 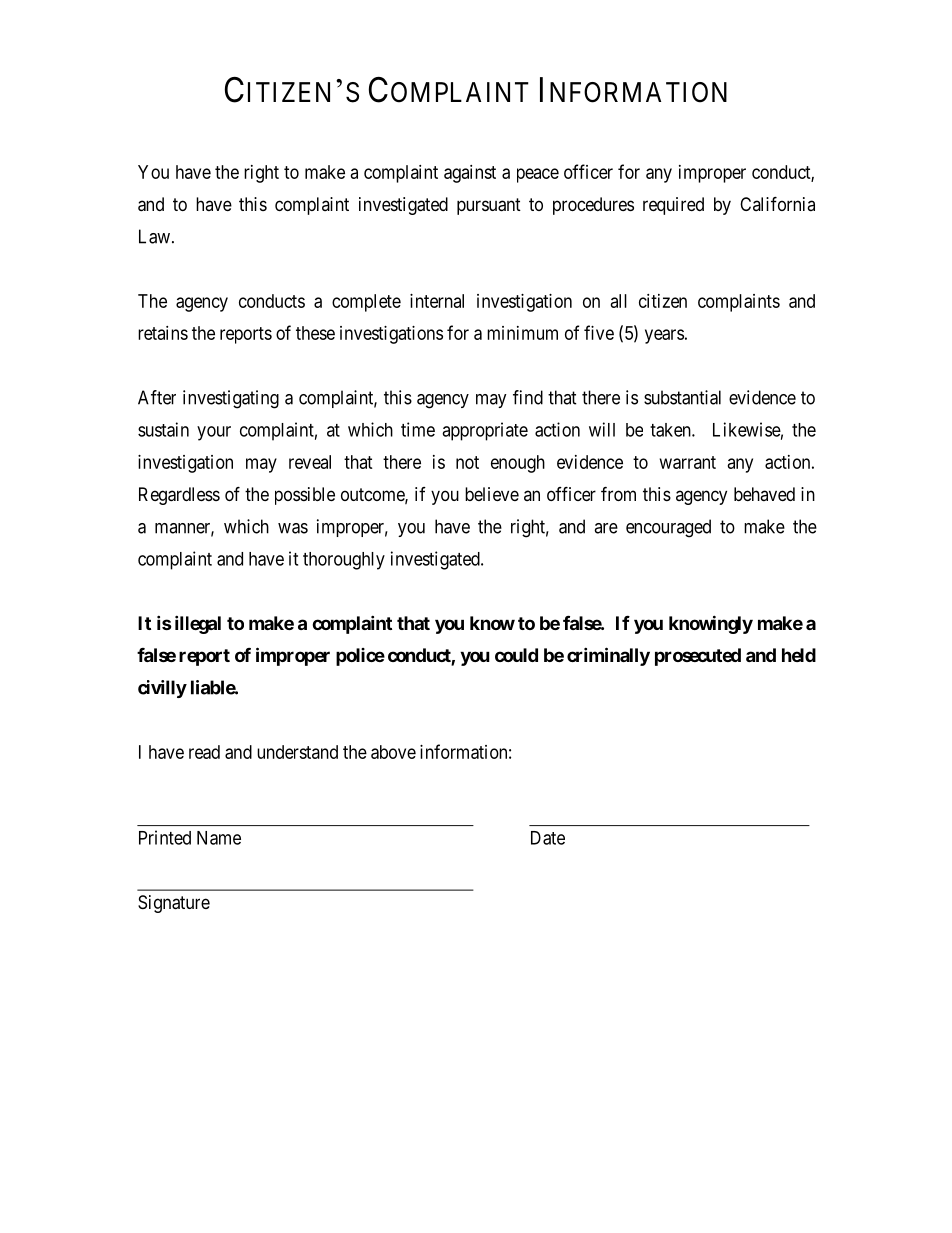 What do you see at coordinates (198, 624) in the page?
I see `illegal` at bounding box center [198, 624].
